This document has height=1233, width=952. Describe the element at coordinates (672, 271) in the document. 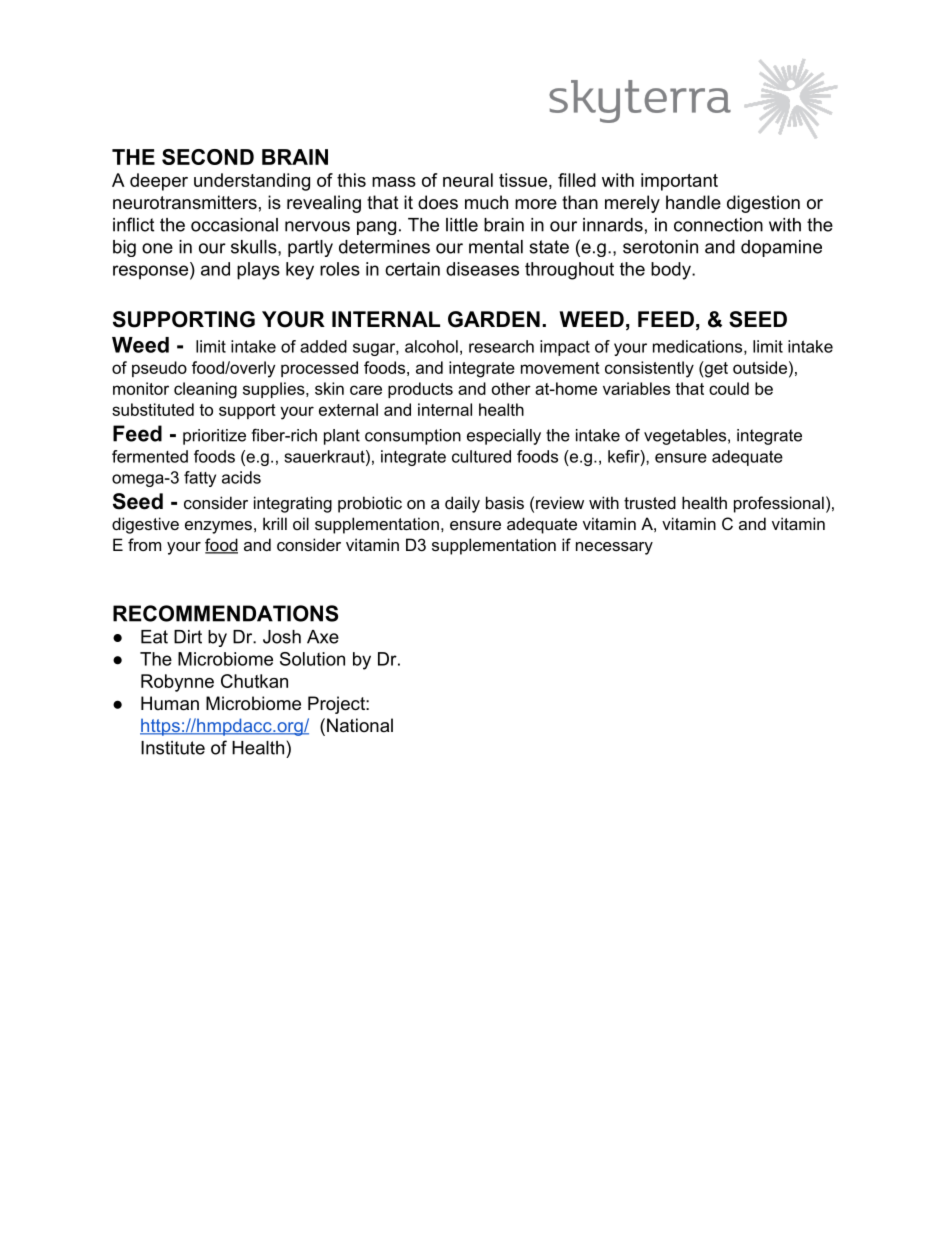

I see `body` at that location.
